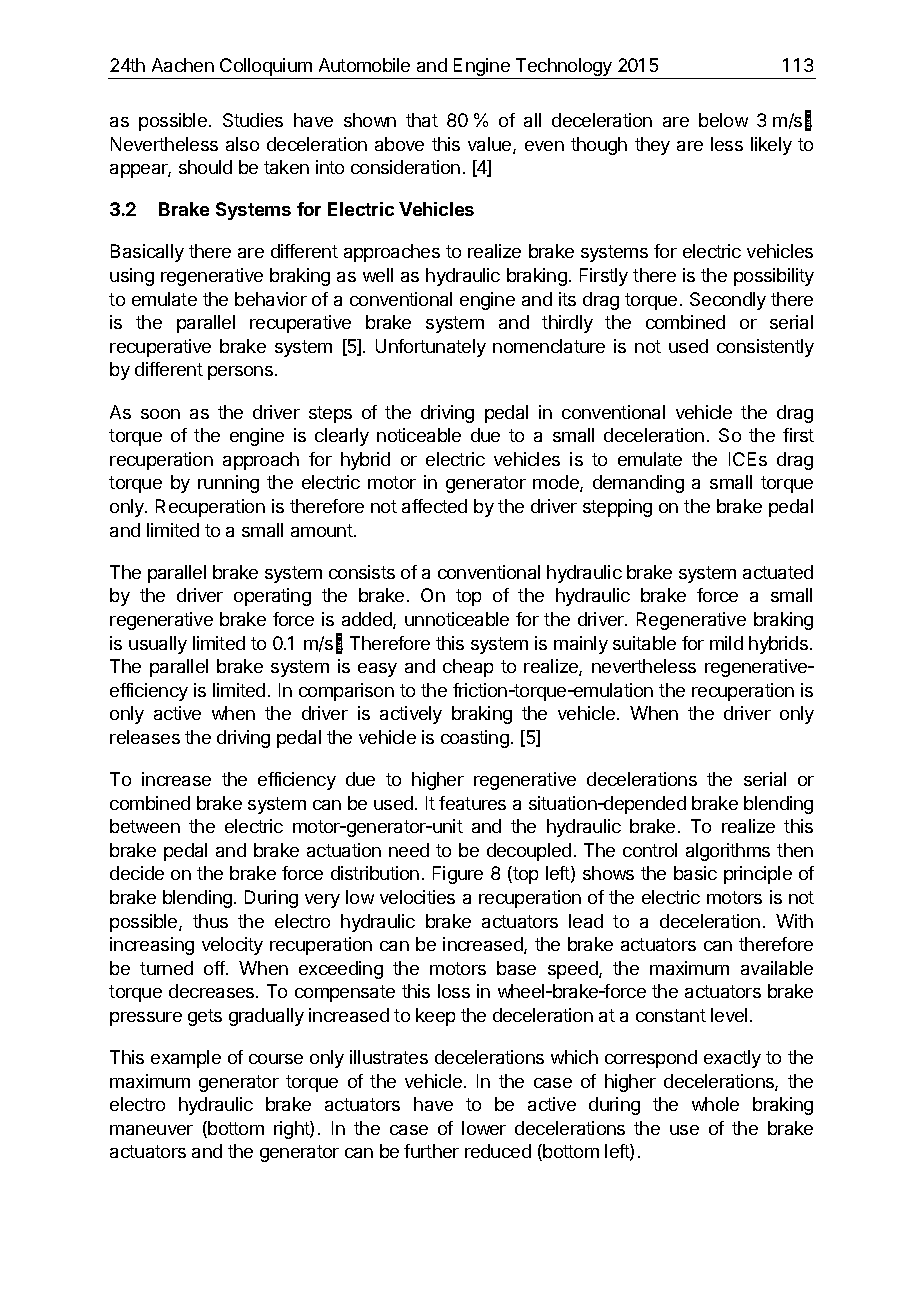 Image resolution: width=924 pixels, height=1308 pixels. What do you see at coordinates (715, 1104) in the page?
I see `whole` at bounding box center [715, 1104].
